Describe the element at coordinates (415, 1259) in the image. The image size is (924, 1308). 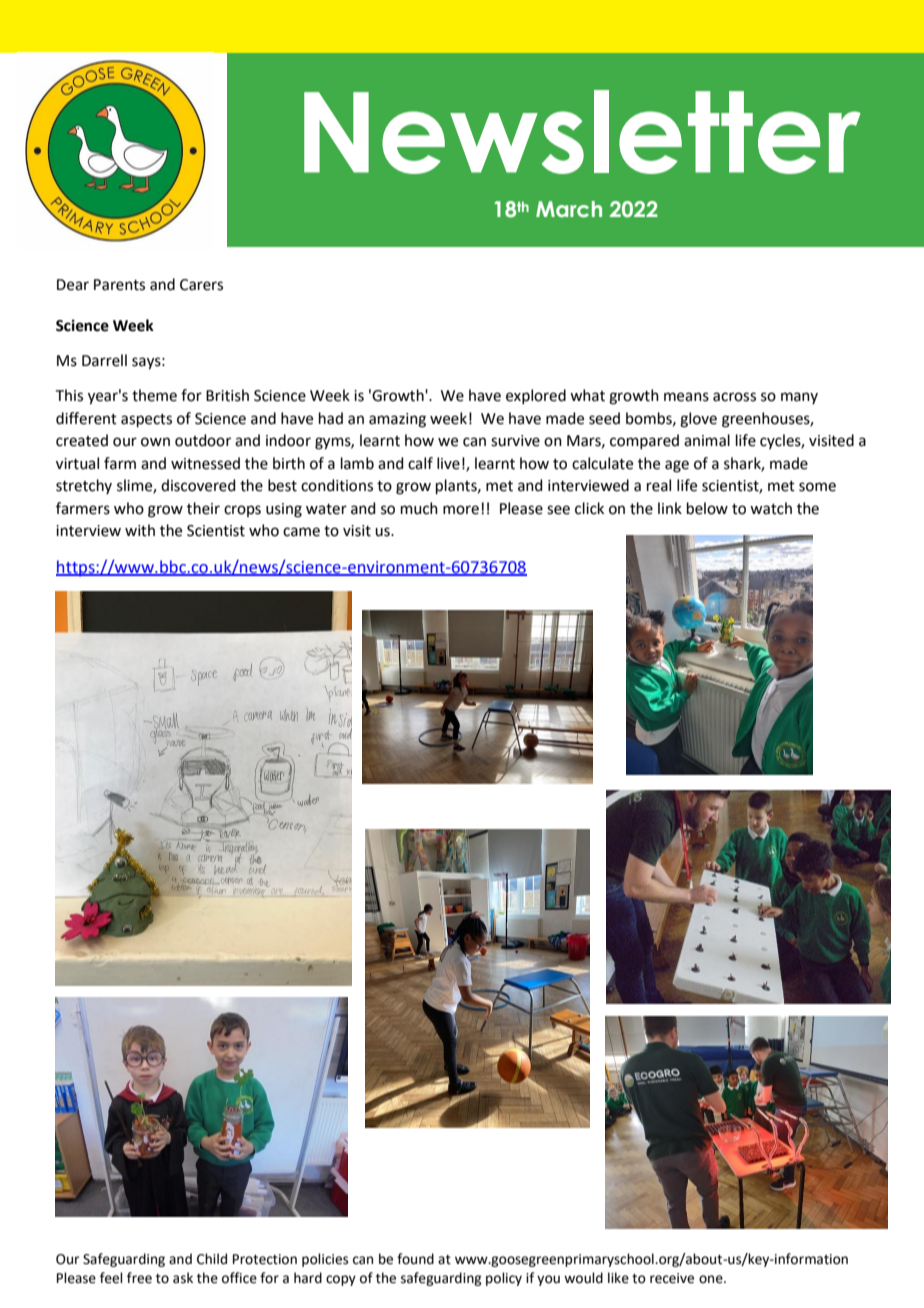
I see `found` at that location.
